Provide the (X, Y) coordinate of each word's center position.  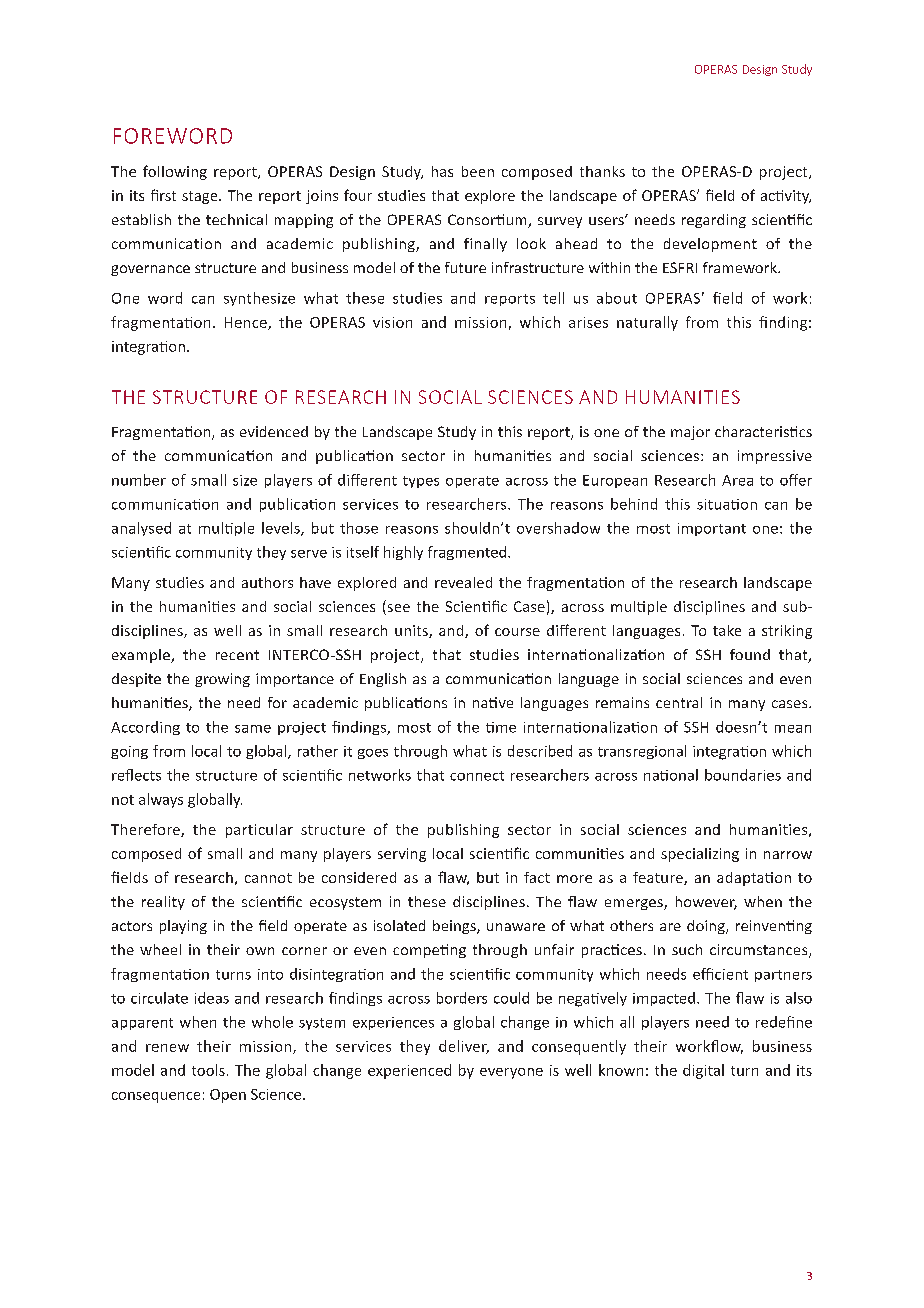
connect (477, 776)
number (139, 480)
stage (201, 197)
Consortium (488, 221)
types (421, 482)
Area (737, 480)
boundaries (743, 775)
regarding (714, 221)
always (161, 800)
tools (208, 1070)
